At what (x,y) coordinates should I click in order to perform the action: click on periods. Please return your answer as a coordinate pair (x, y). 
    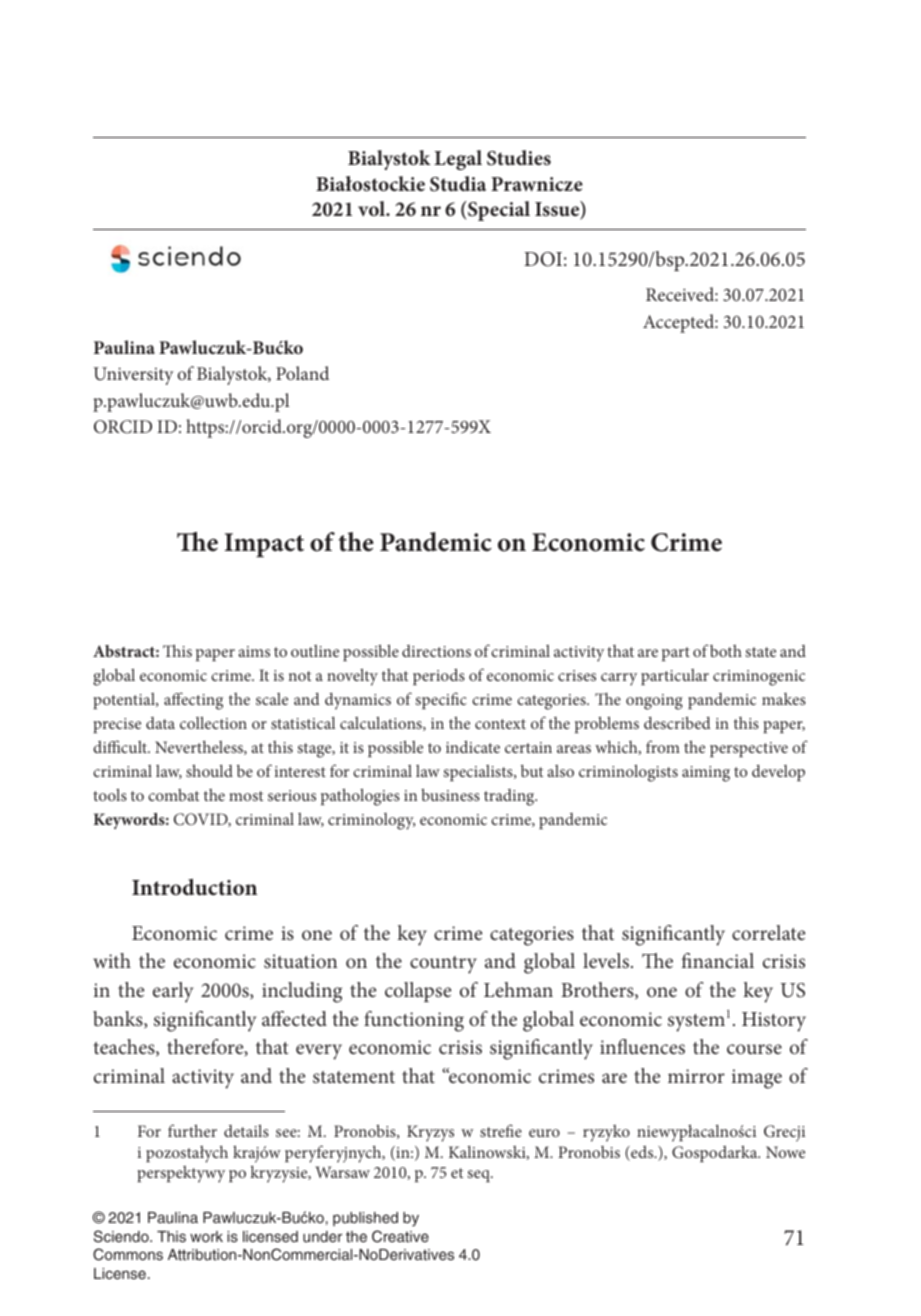
    Looking at the image, I should click on (439, 676).
